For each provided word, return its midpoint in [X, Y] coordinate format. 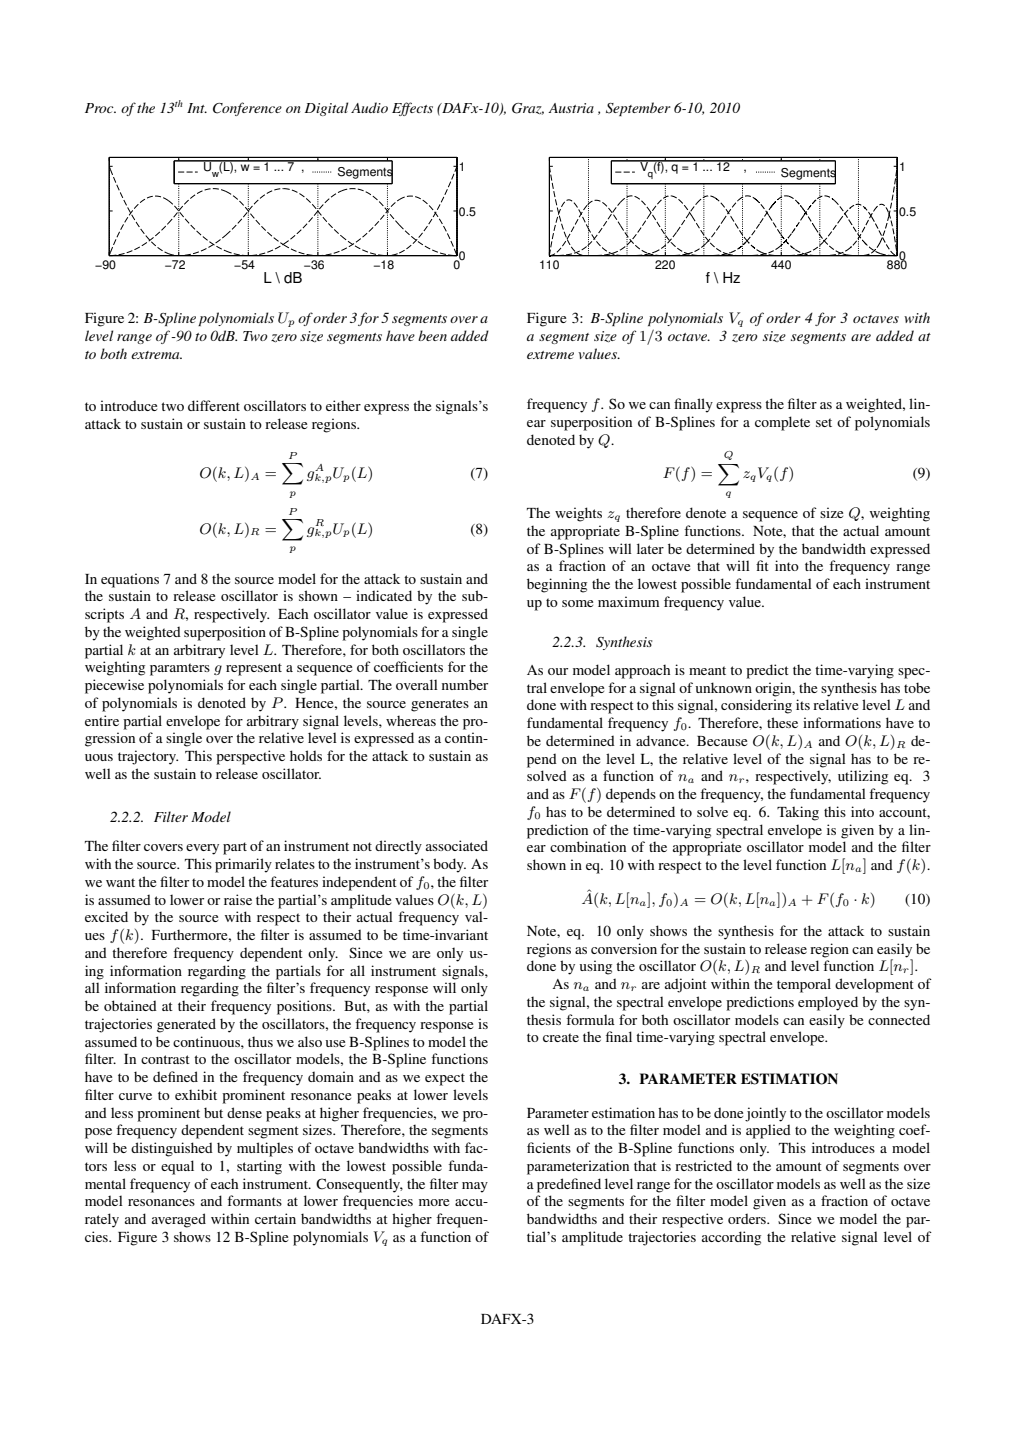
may [475, 1187]
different [214, 405]
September [638, 109]
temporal [804, 985]
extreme [550, 355]
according [731, 1238]
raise [238, 899]
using [596, 967]
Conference [247, 109]
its [803, 704]
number [465, 684]
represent [254, 669]
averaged [179, 1220]
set [824, 422]
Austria [571, 108]
